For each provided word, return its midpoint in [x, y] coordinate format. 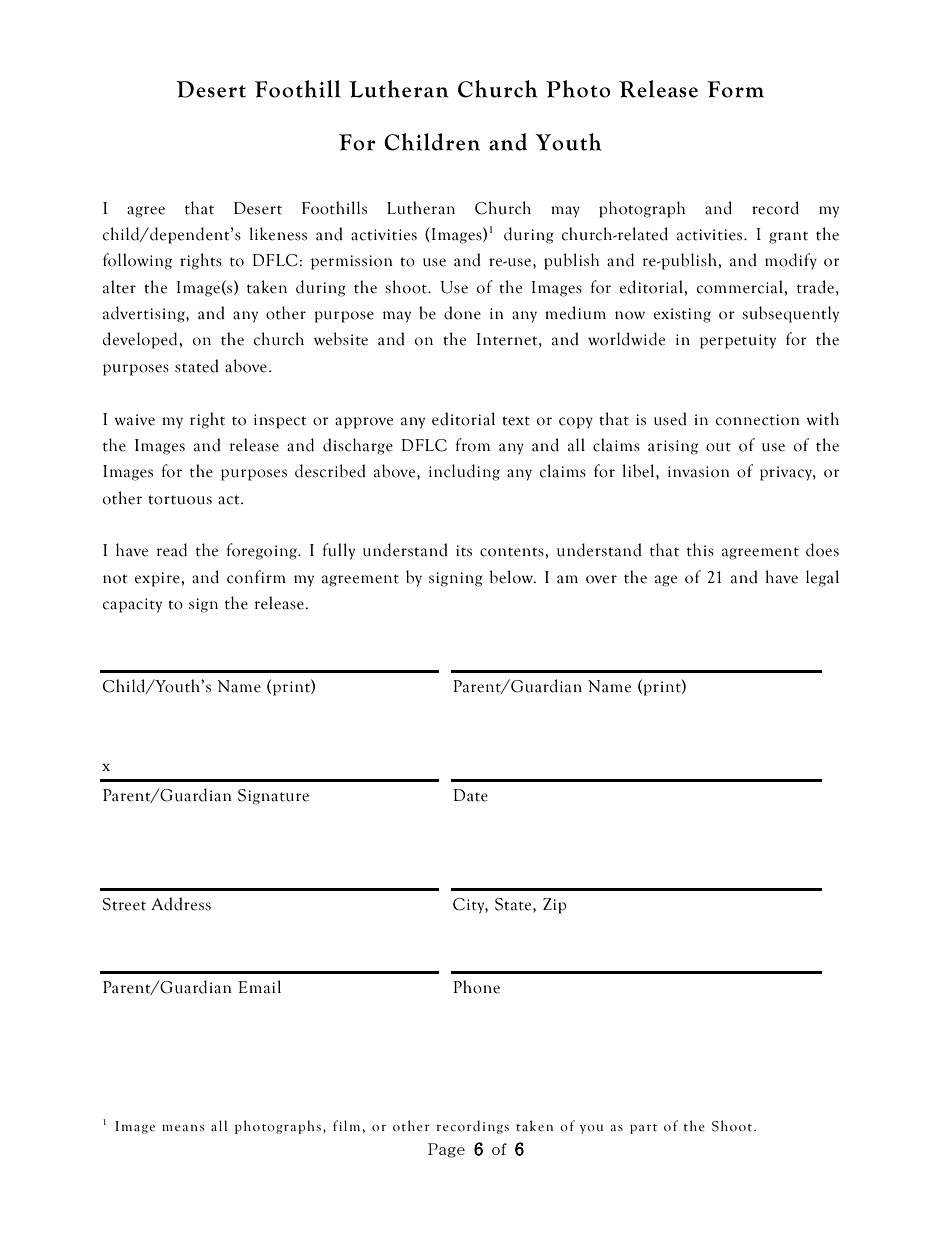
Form [735, 89]
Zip [554, 906]
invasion [699, 472]
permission [352, 262]
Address [181, 904]
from [473, 445]
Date [470, 795]
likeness [278, 234]
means [183, 1128]
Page [446, 1150]
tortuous [180, 500]
